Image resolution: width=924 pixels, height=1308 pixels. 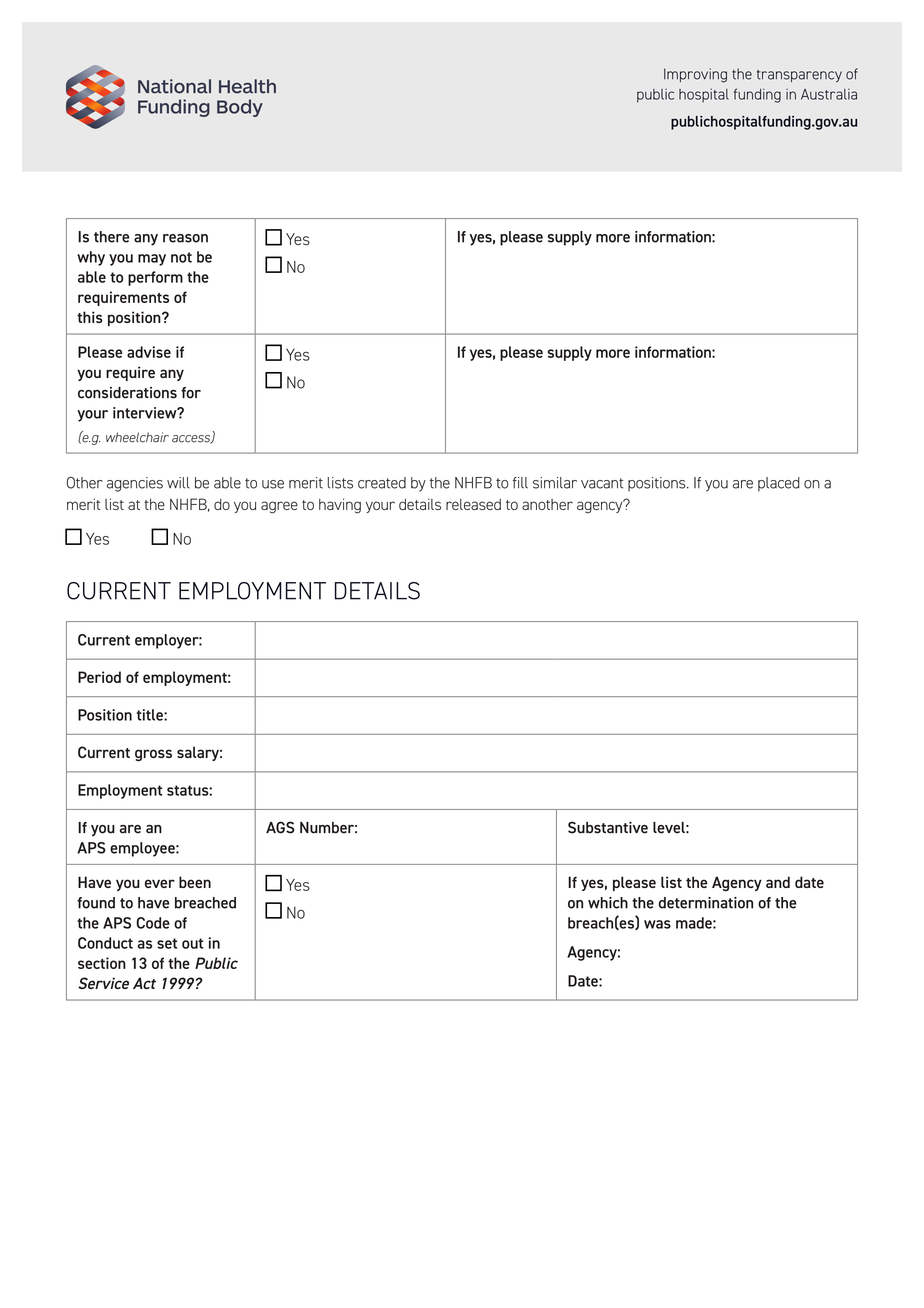 What do you see at coordinates (695, 75) in the screenshot?
I see `Improving` at bounding box center [695, 75].
